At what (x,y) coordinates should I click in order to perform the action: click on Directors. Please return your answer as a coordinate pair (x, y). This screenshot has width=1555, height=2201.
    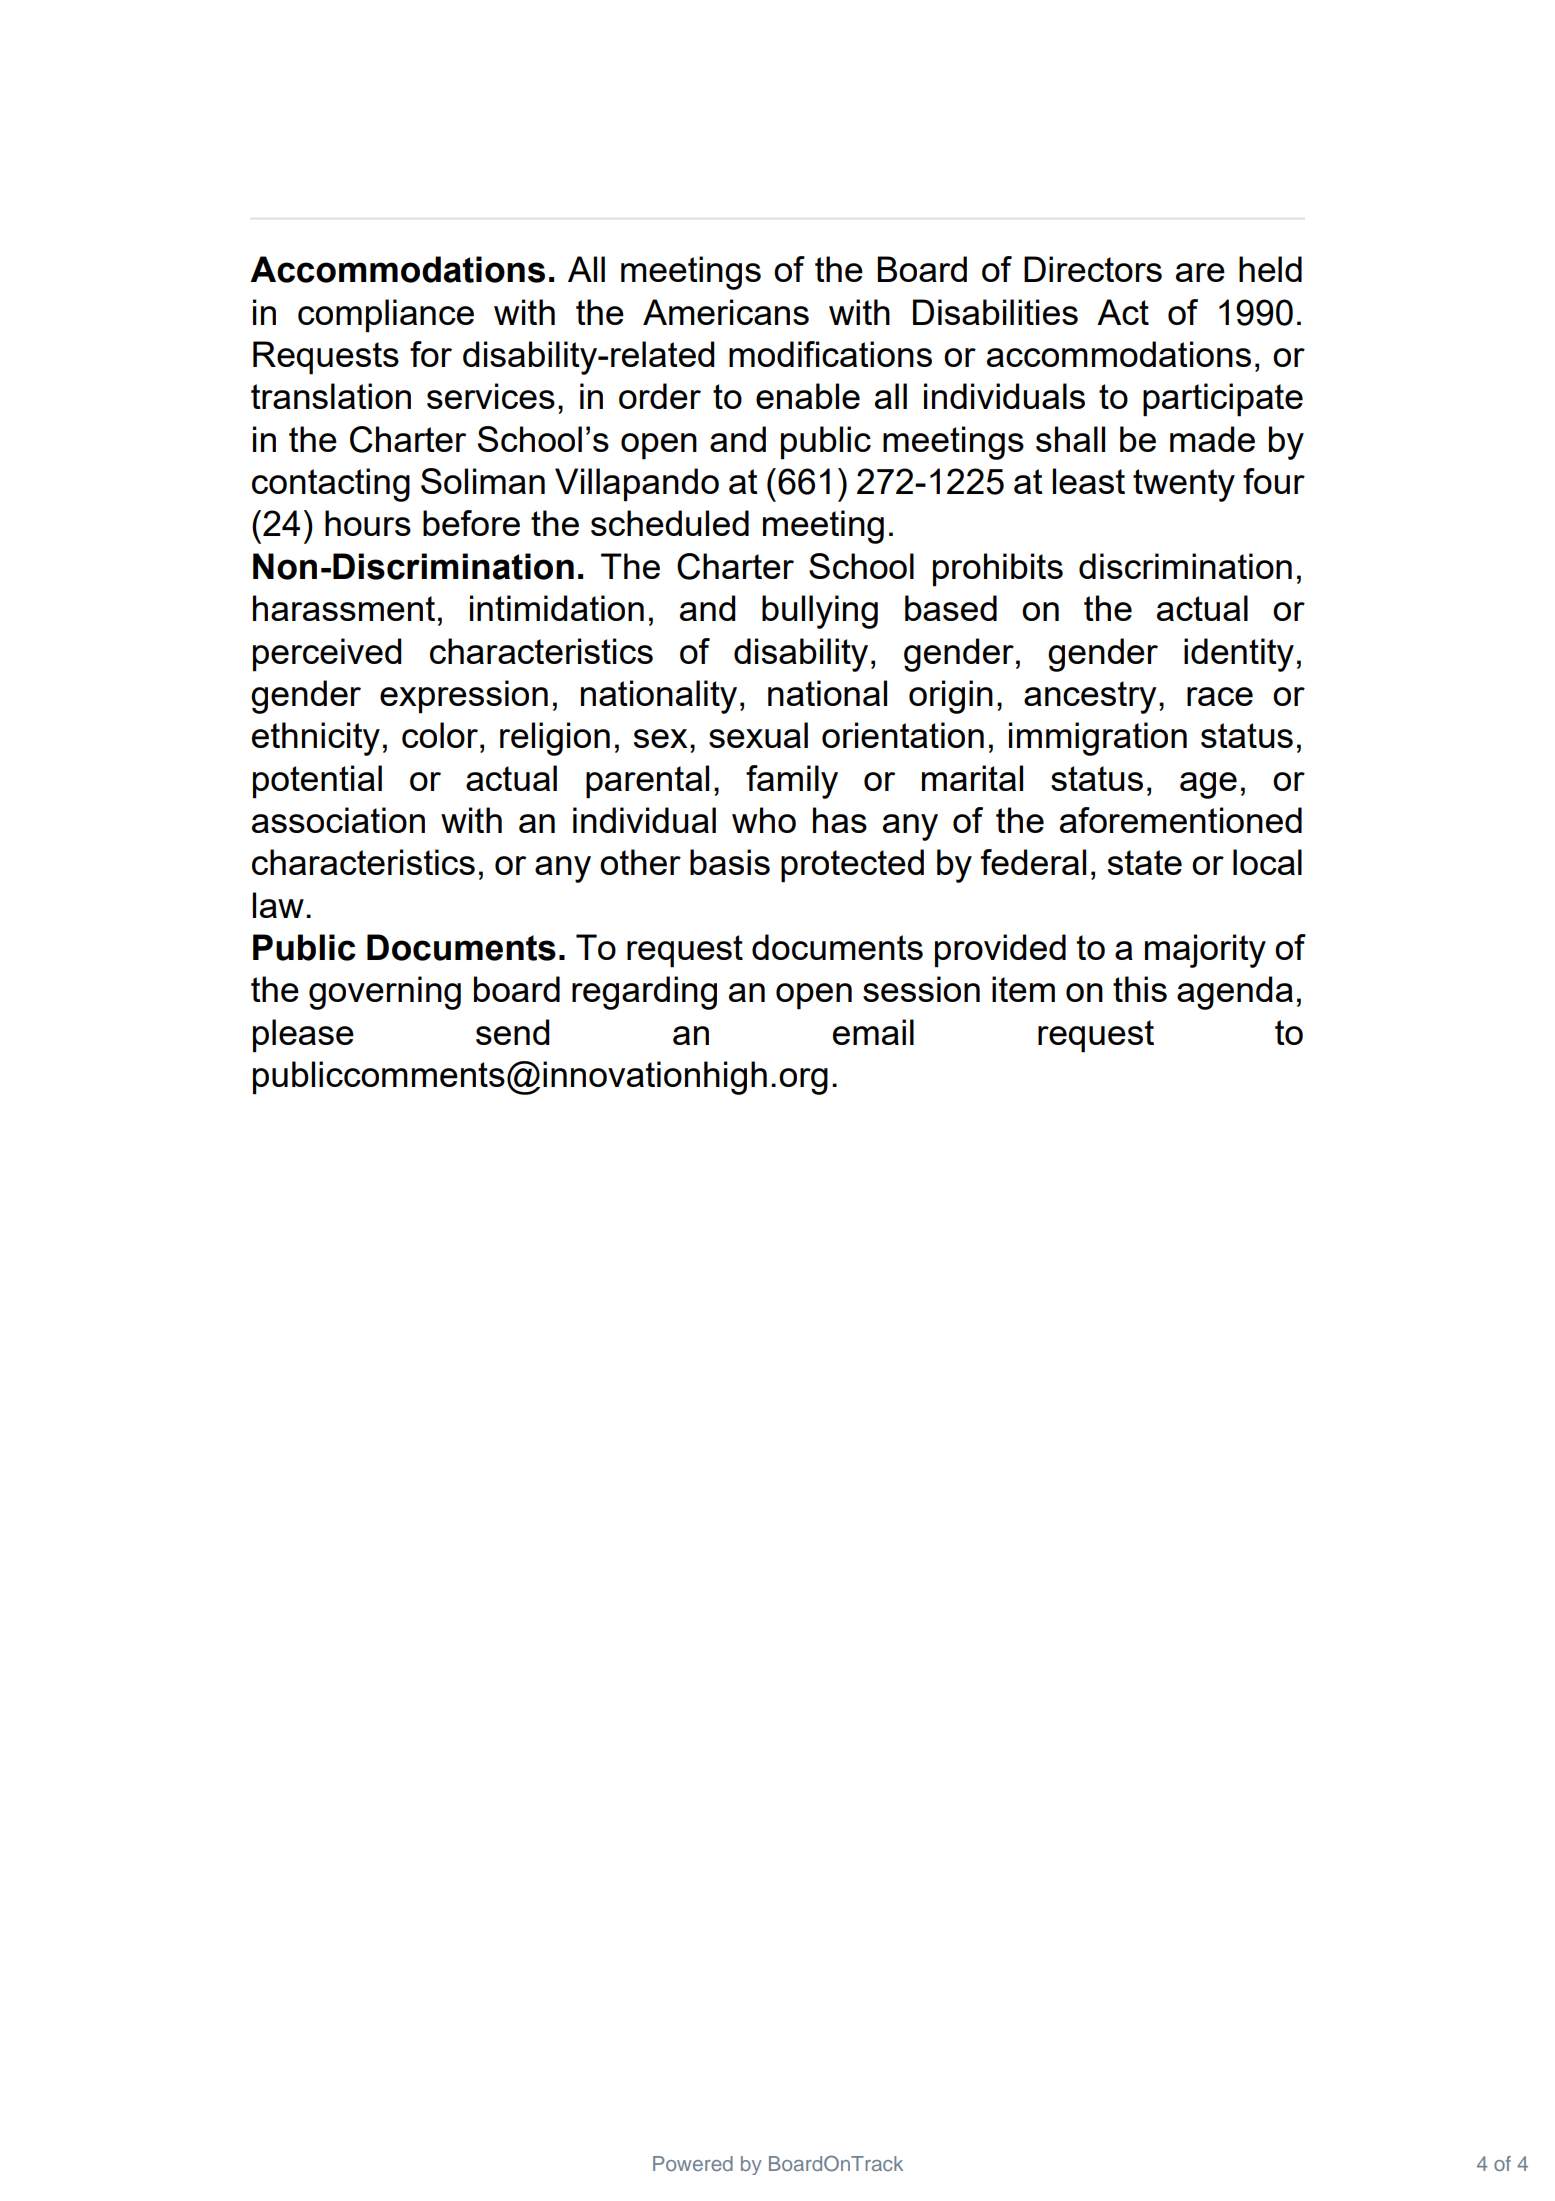
    Looking at the image, I should click on (1093, 269).
